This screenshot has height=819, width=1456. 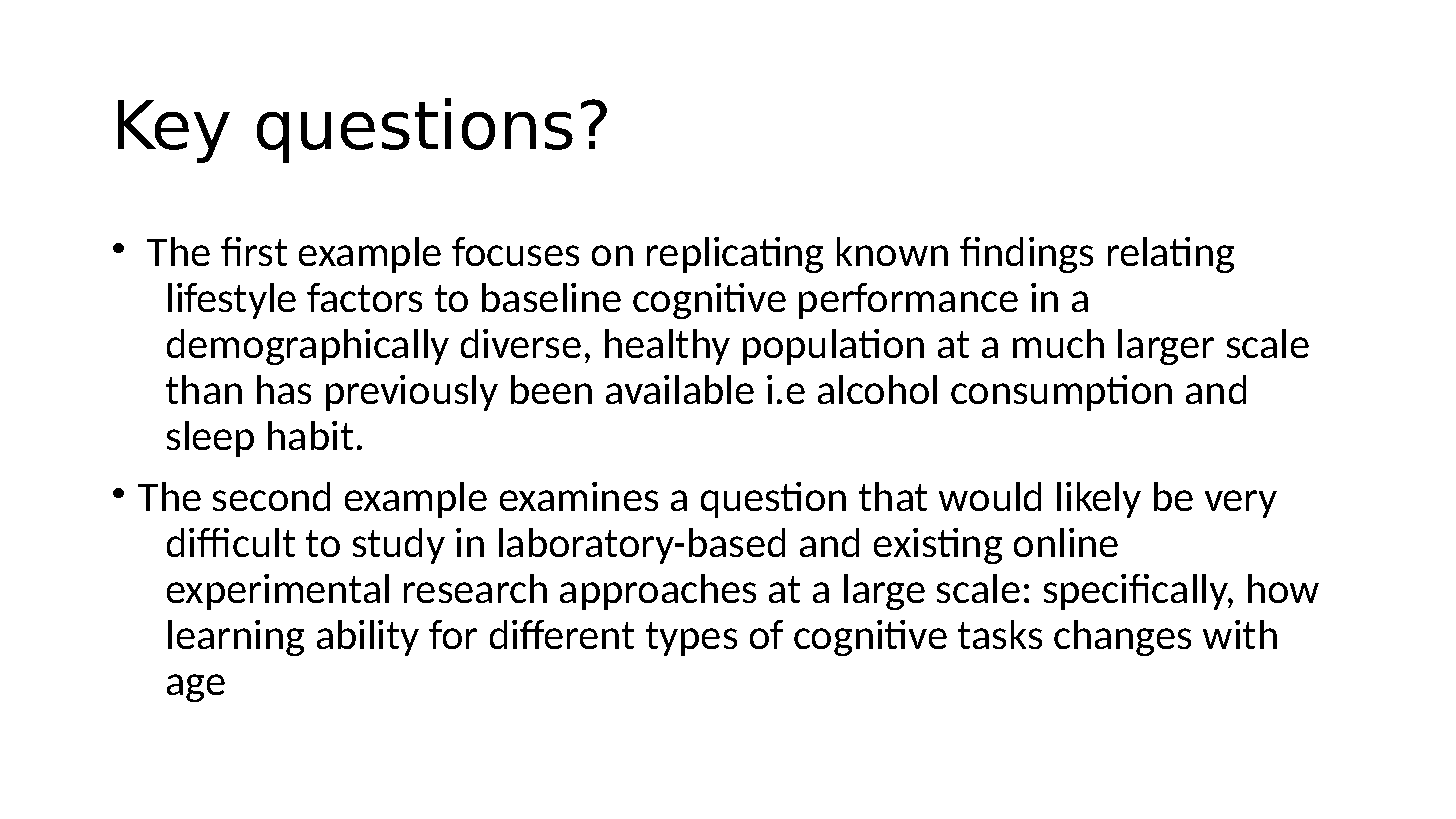 What do you see at coordinates (174, 131) in the screenshot?
I see `Key` at bounding box center [174, 131].
